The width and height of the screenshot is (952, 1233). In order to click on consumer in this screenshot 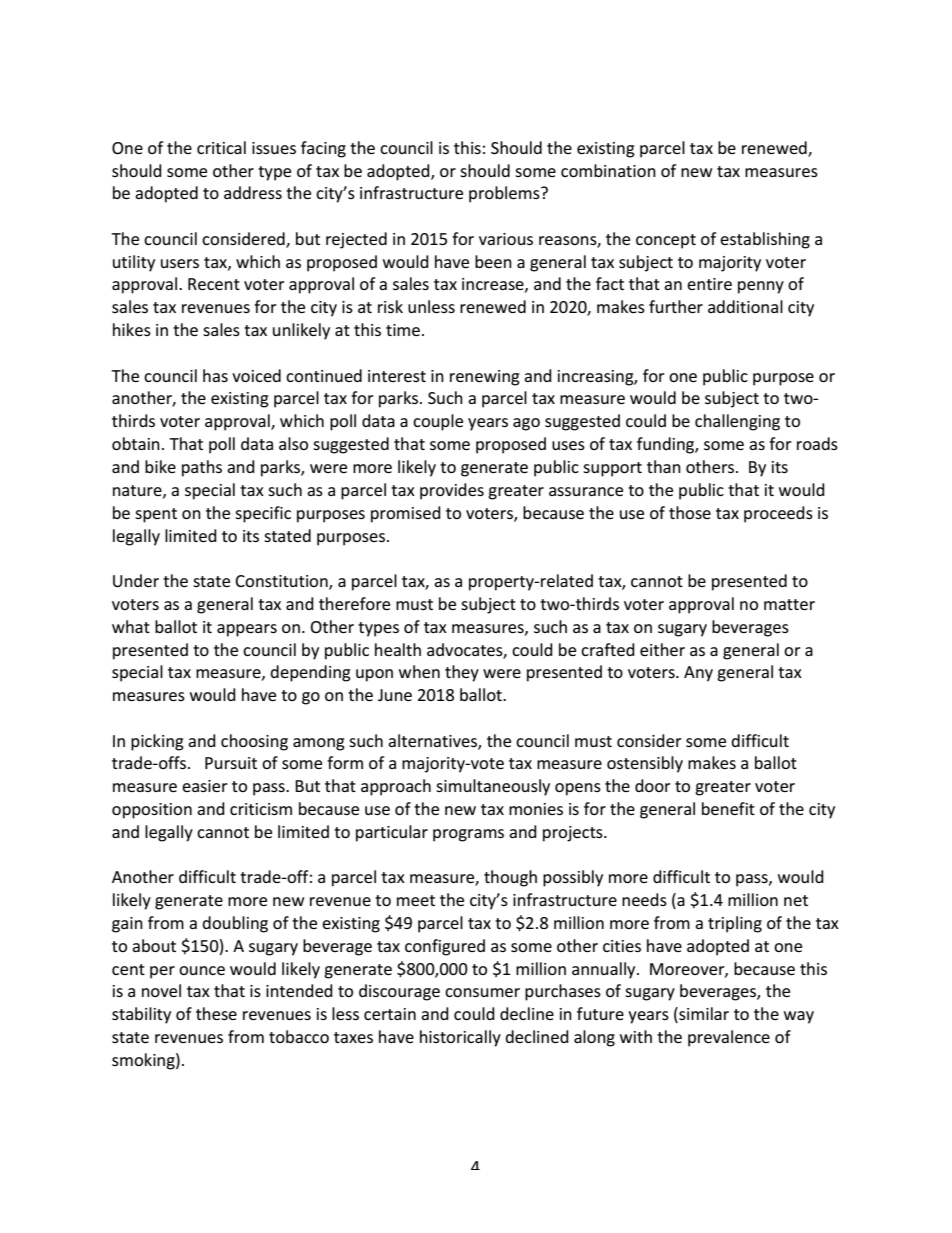, I will do `click(482, 992)`.
